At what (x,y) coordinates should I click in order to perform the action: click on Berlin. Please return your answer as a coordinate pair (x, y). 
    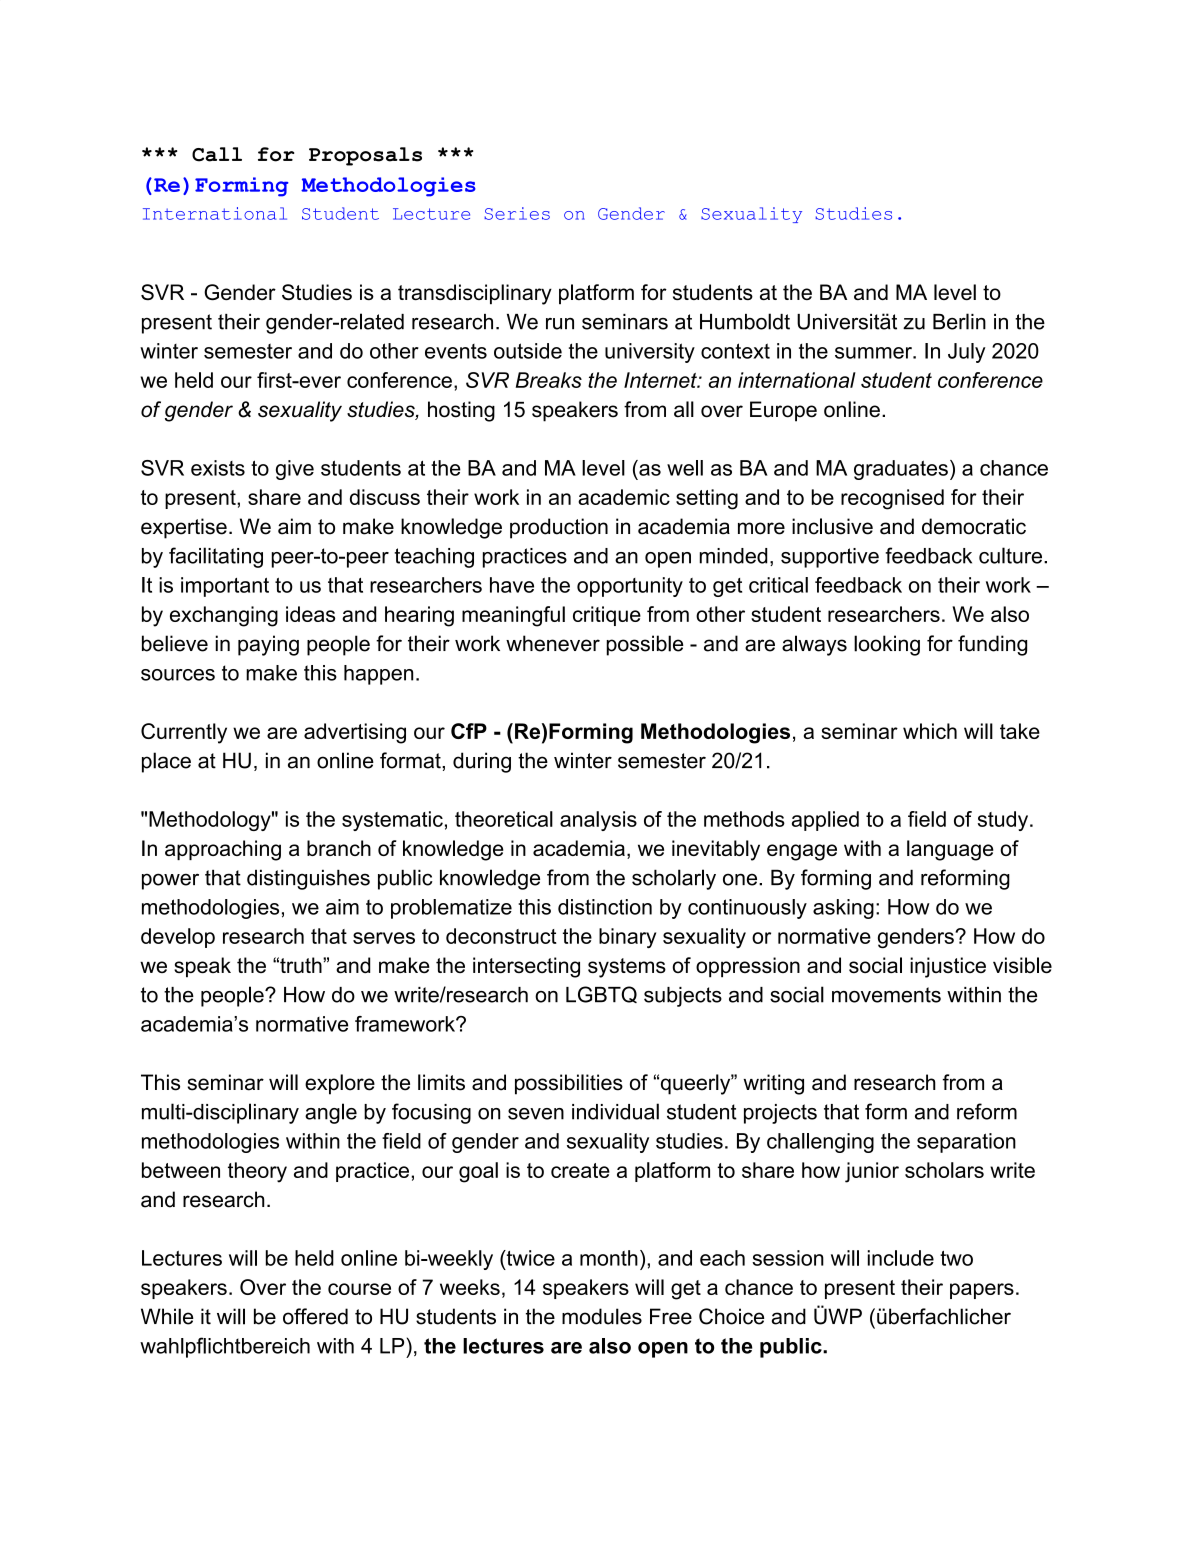
    Looking at the image, I should click on (959, 321).
